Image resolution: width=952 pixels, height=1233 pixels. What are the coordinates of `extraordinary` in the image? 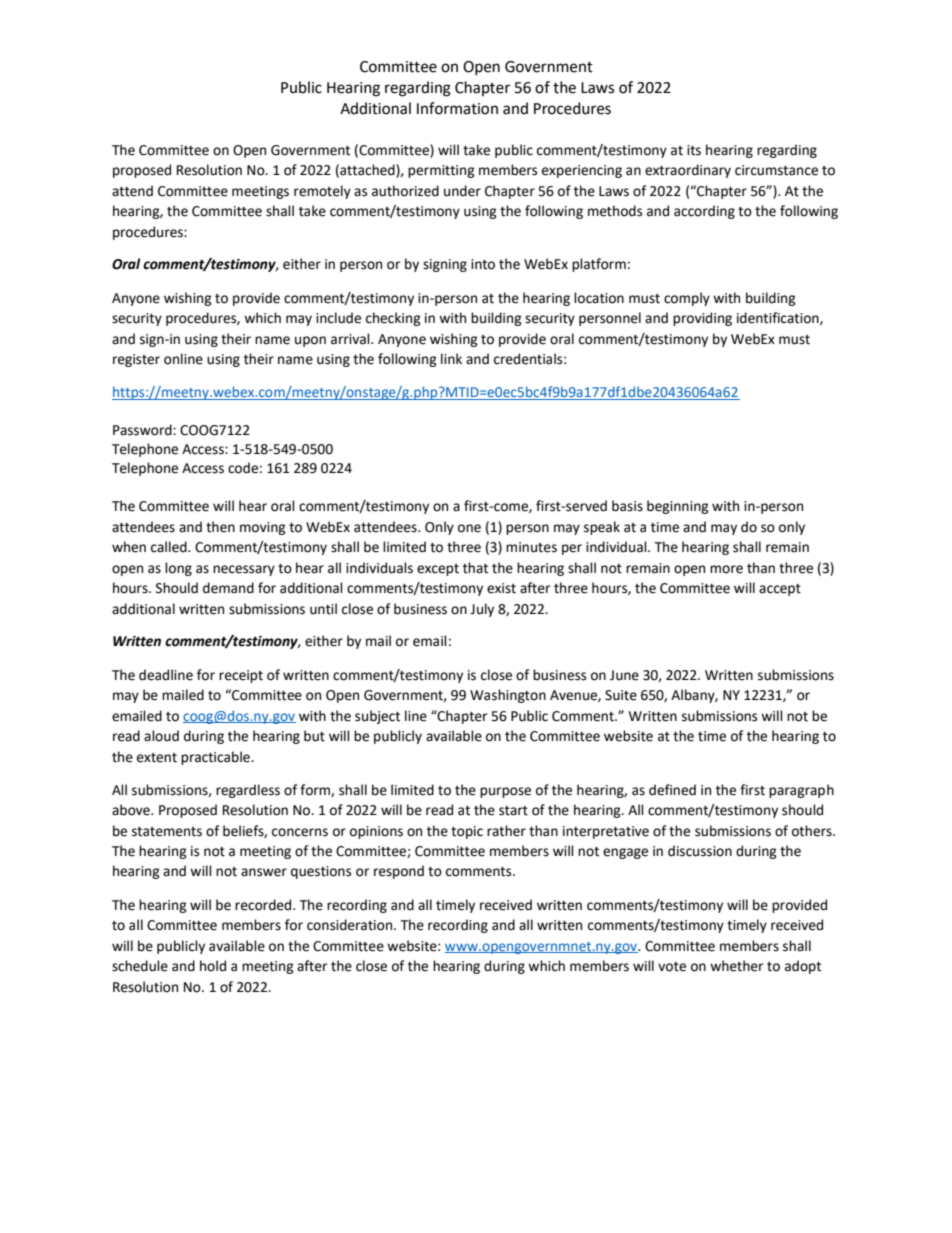 It's located at (688, 171).
